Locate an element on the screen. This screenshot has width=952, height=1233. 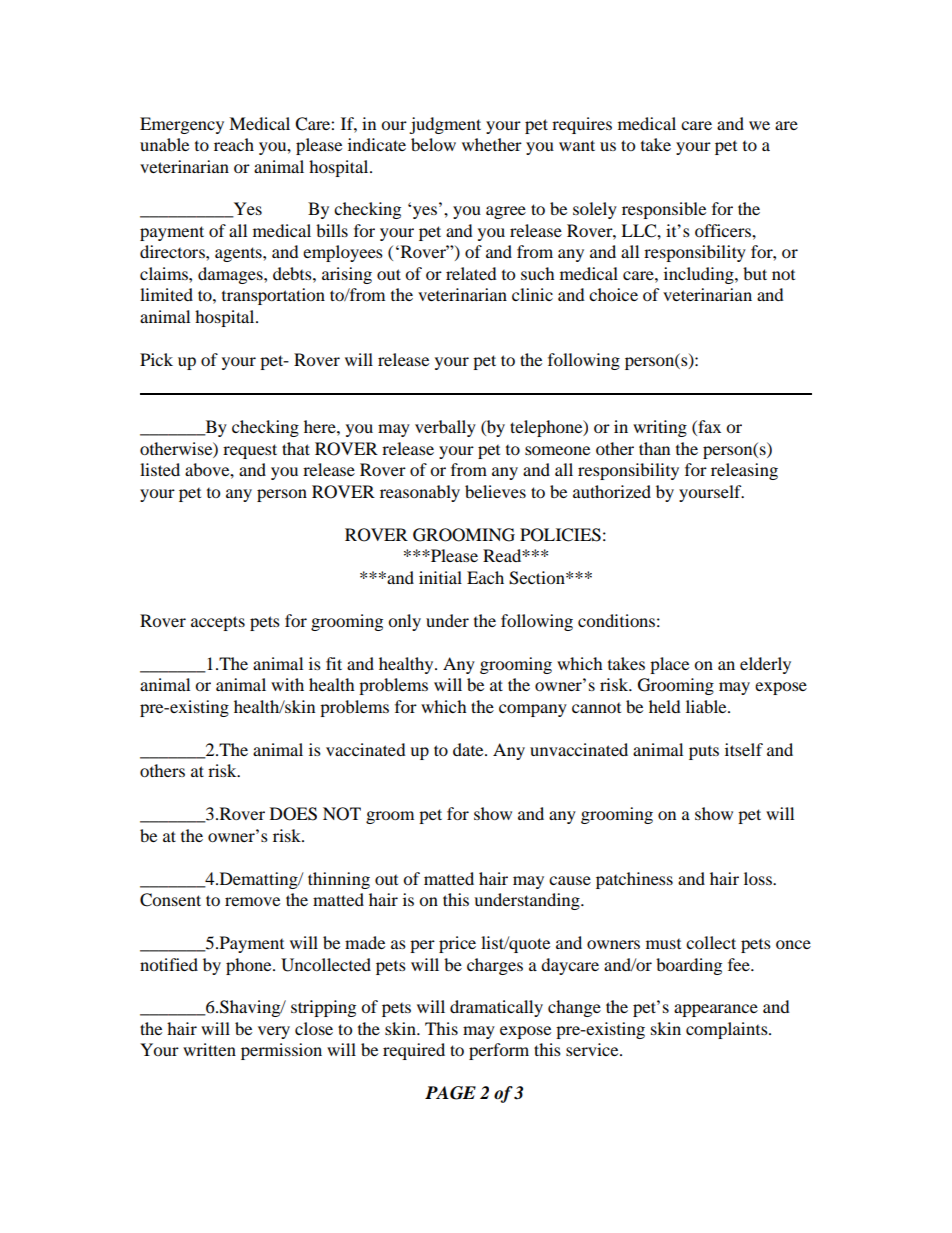
request is located at coordinates (250, 451).
